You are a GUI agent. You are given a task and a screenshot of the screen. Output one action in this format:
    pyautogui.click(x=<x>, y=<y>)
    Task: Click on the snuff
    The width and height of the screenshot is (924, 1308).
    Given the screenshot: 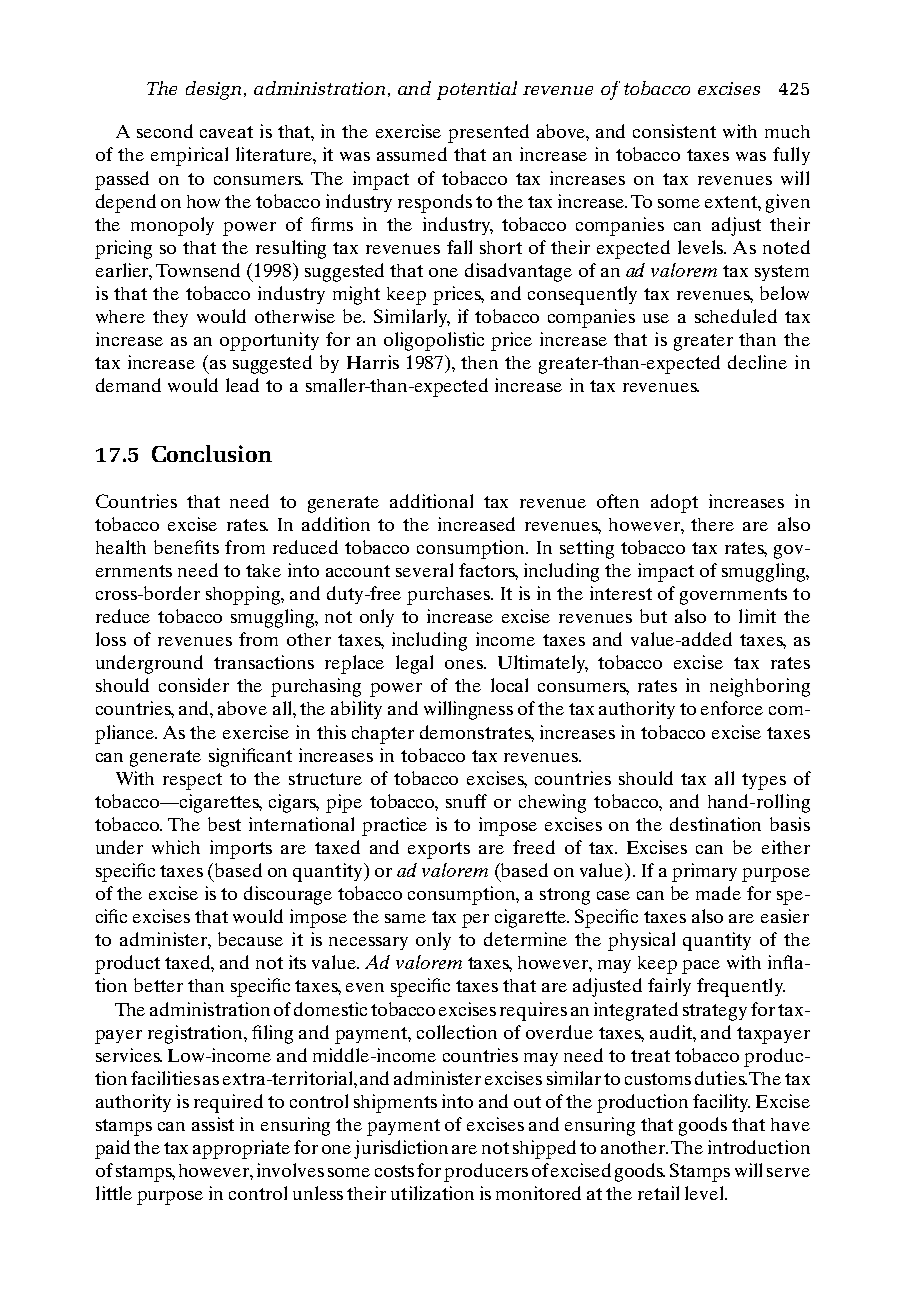 What is the action you would take?
    pyautogui.click(x=466, y=801)
